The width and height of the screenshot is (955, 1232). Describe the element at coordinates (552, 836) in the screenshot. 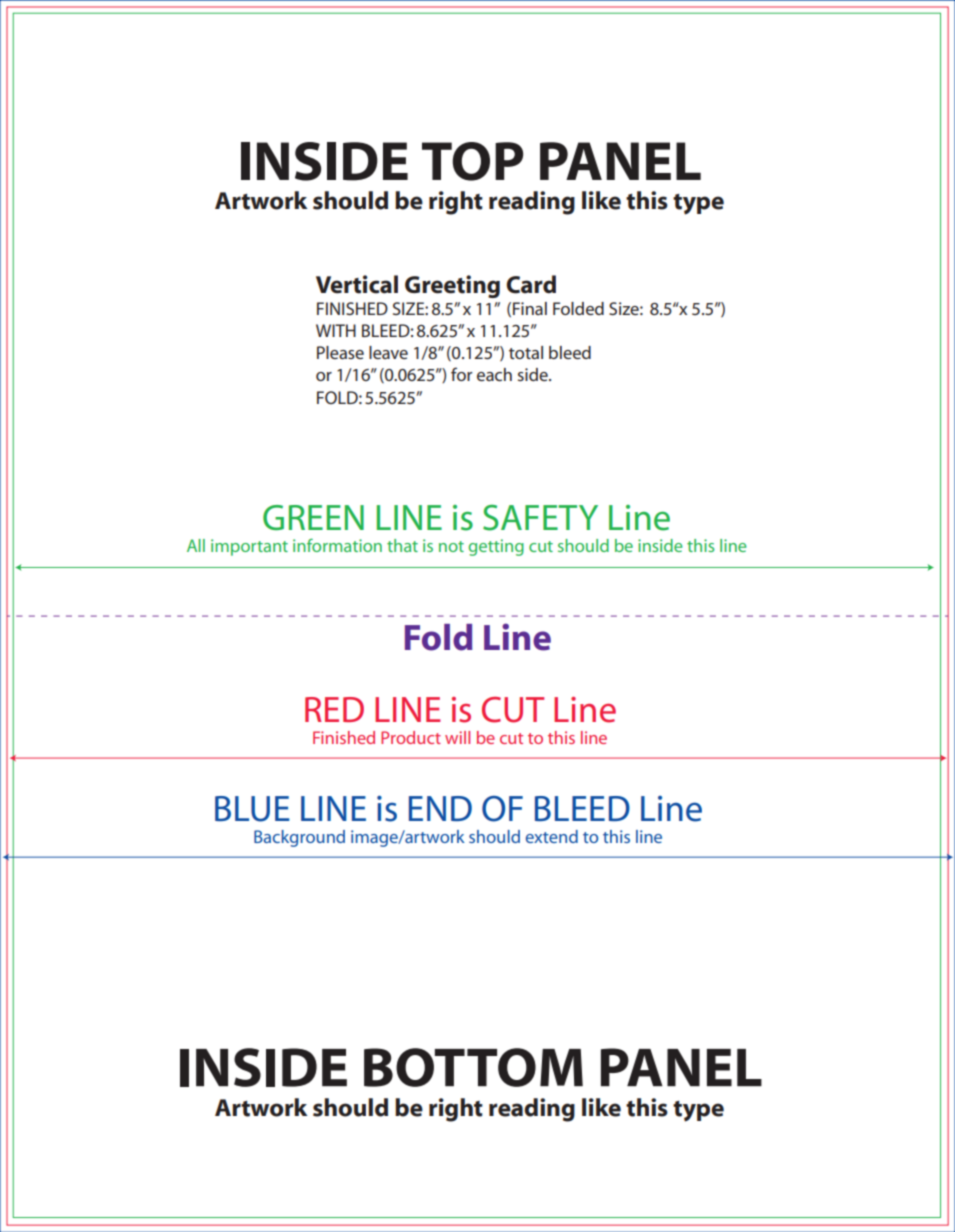

I see `extend` at that location.
